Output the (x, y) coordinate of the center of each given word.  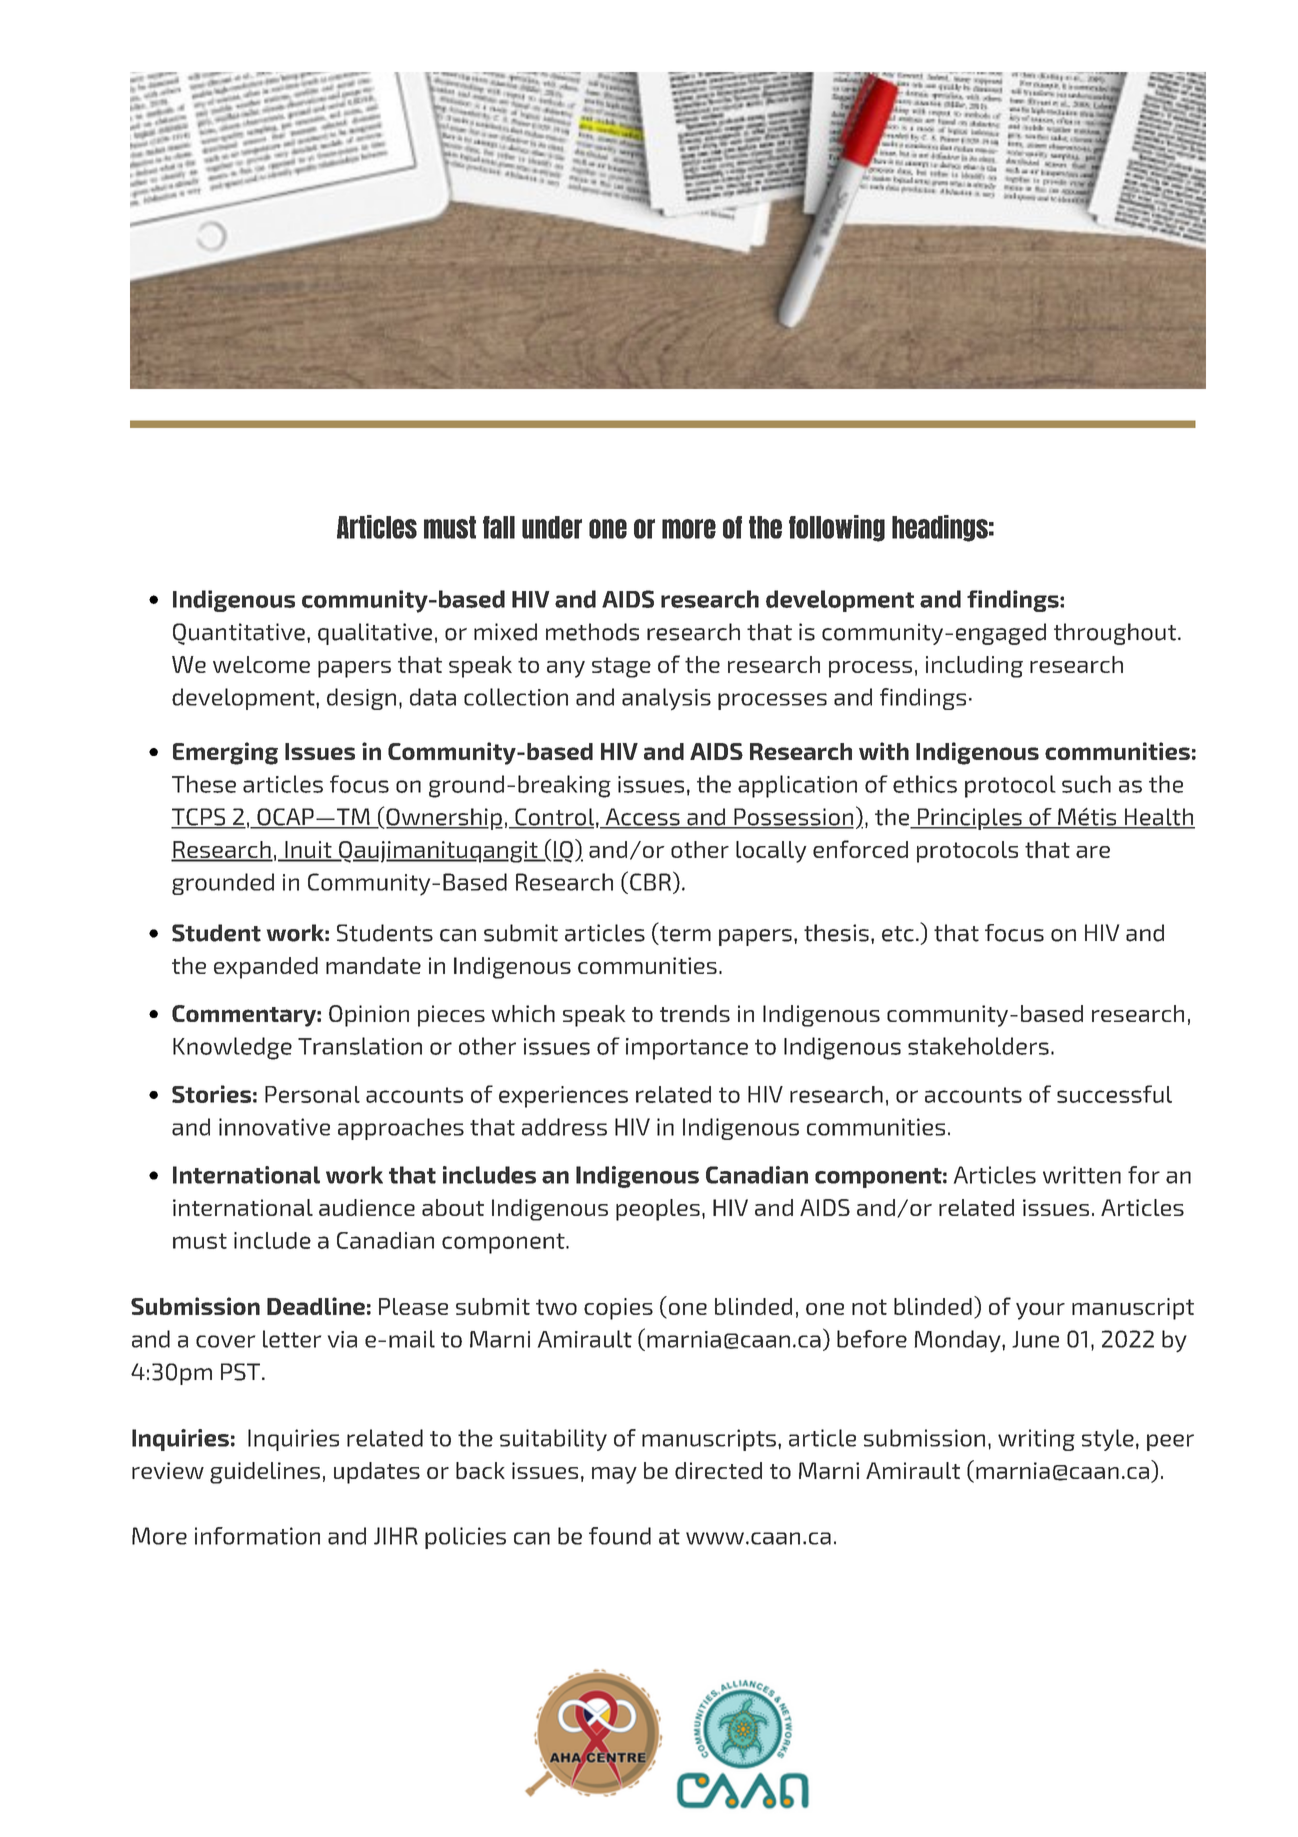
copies (618, 1309)
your (1040, 1311)
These (204, 784)
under (552, 527)
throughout (1115, 634)
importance (687, 1049)
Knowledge (232, 1048)
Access (642, 818)
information (257, 1536)
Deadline (316, 1306)
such (1086, 784)
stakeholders (978, 1046)
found (620, 1536)
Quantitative (239, 634)
